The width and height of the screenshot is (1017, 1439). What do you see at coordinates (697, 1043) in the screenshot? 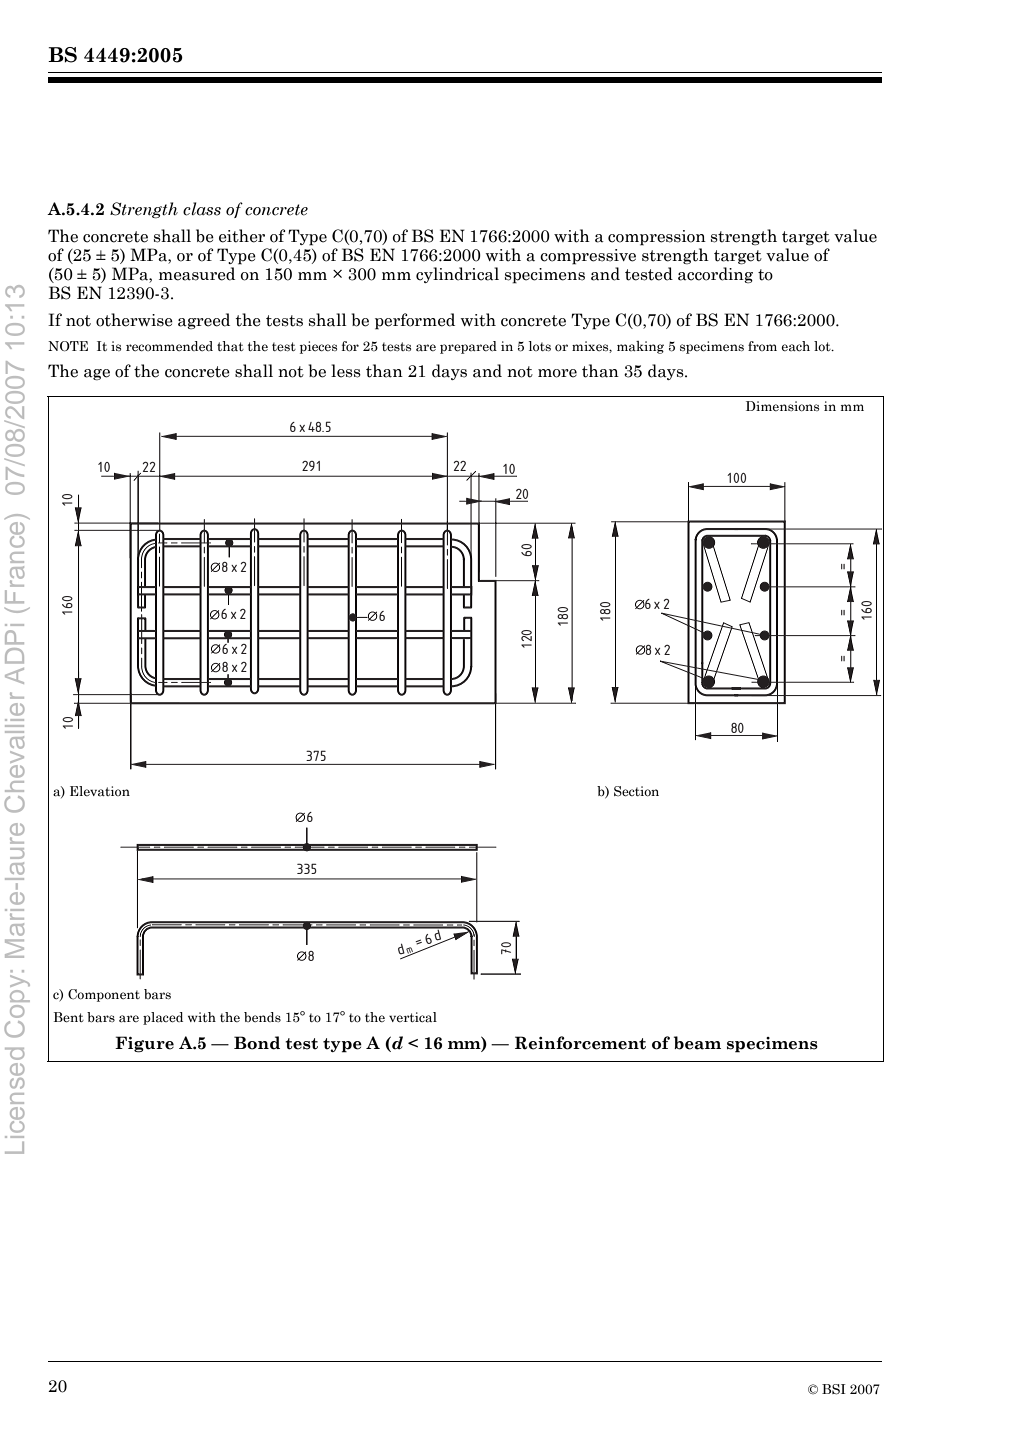
I see `beam` at bounding box center [697, 1043].
